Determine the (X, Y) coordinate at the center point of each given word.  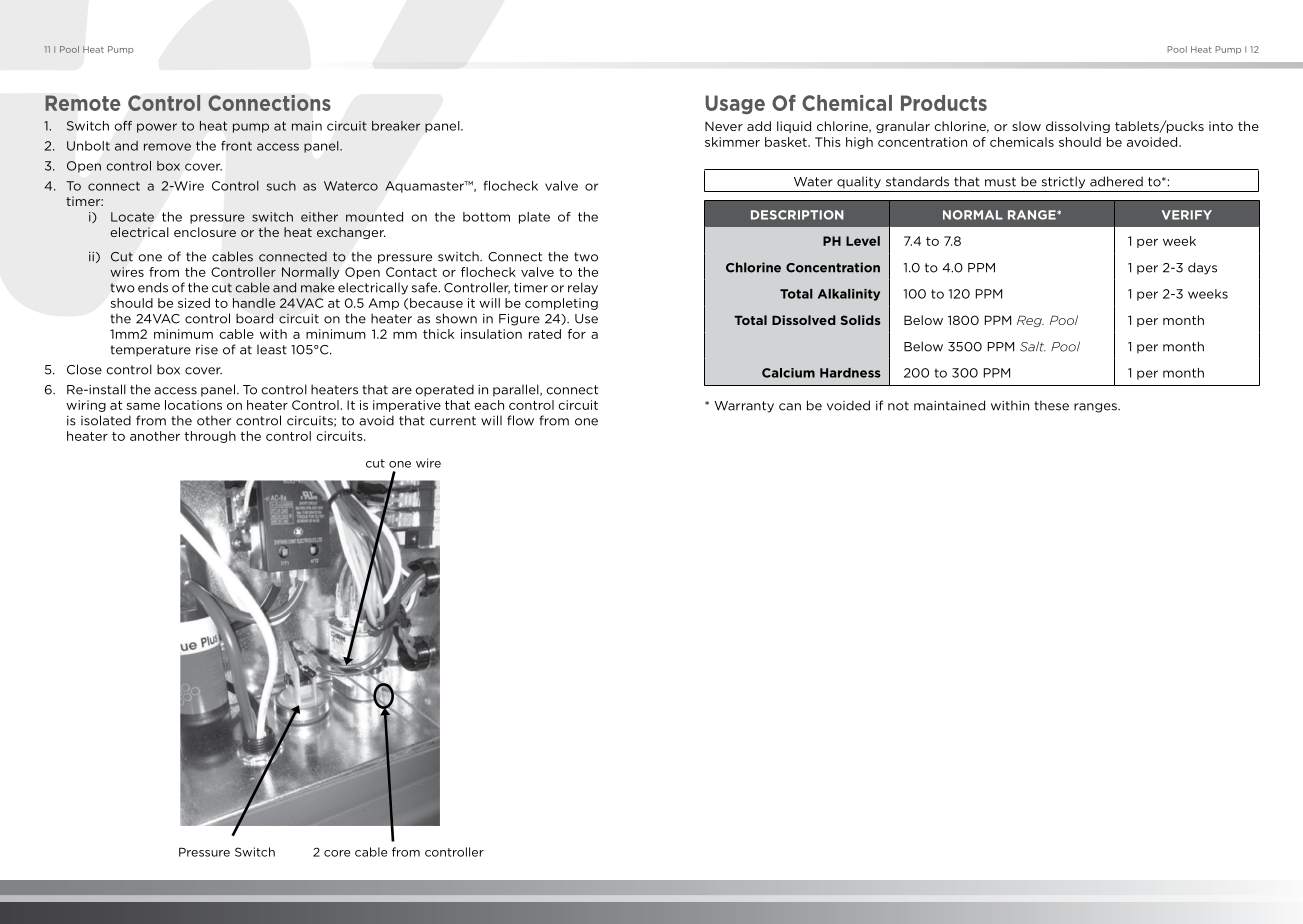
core (337, 853)
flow (520, 420)
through (210, 437)
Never (724, 126)
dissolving (1078, 127)
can (790, 407)
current (453, 421)
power (157, 128)
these (1051, 405)
